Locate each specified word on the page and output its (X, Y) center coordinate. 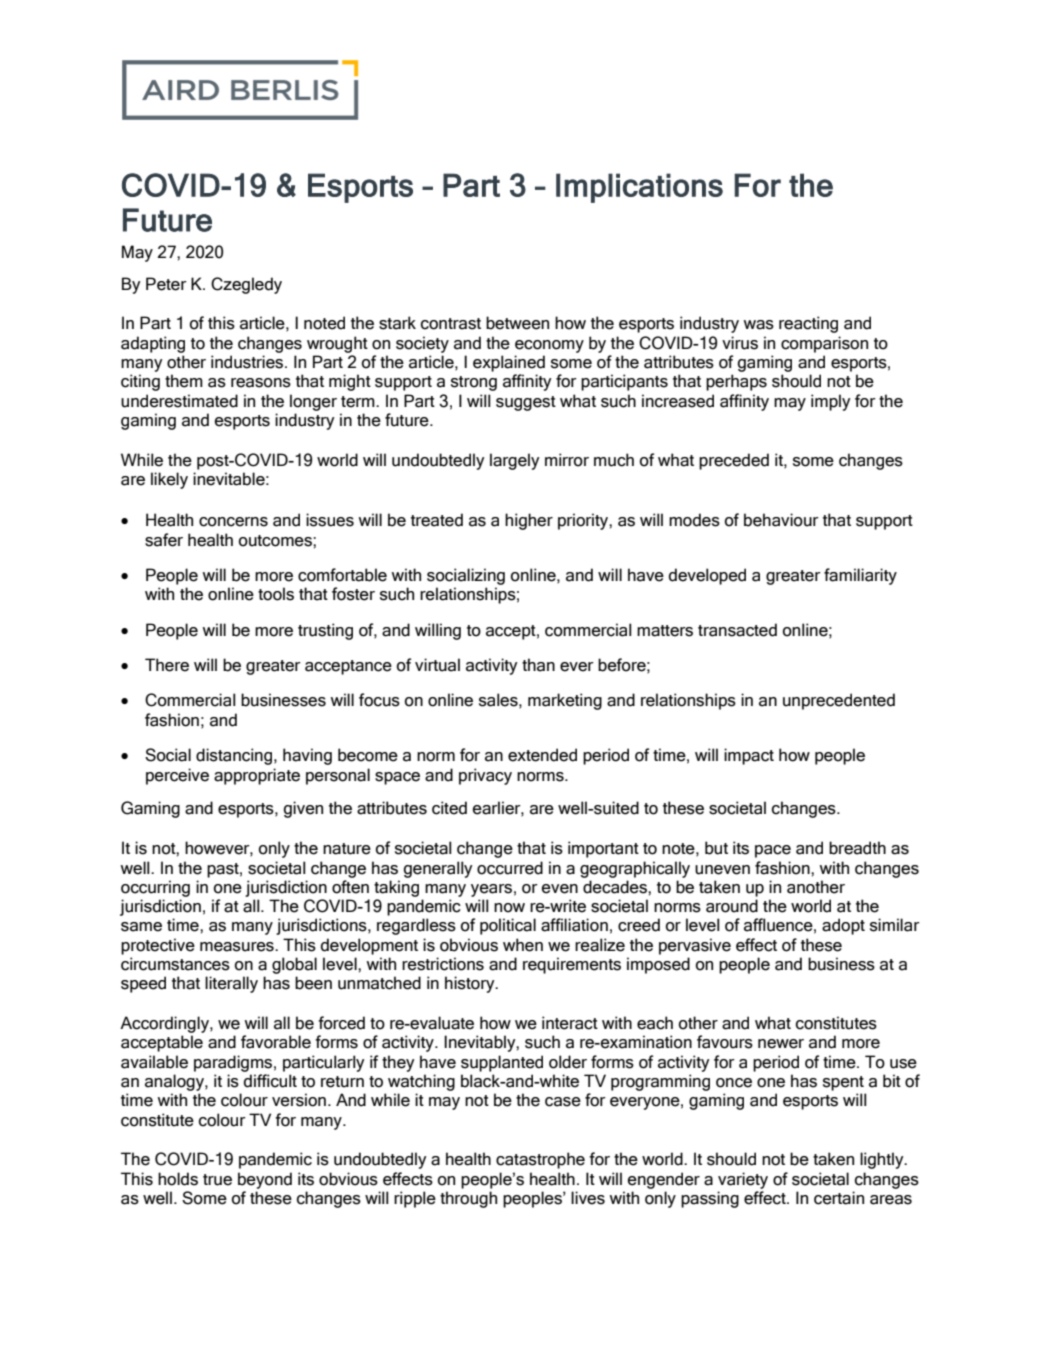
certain (839, 1198)
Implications (639, 188)
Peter (166, 284)
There (167, 665)
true (217, 1180)
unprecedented (839, 701)
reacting (808, 324)
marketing (565, 701)
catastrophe (540, 1160)
